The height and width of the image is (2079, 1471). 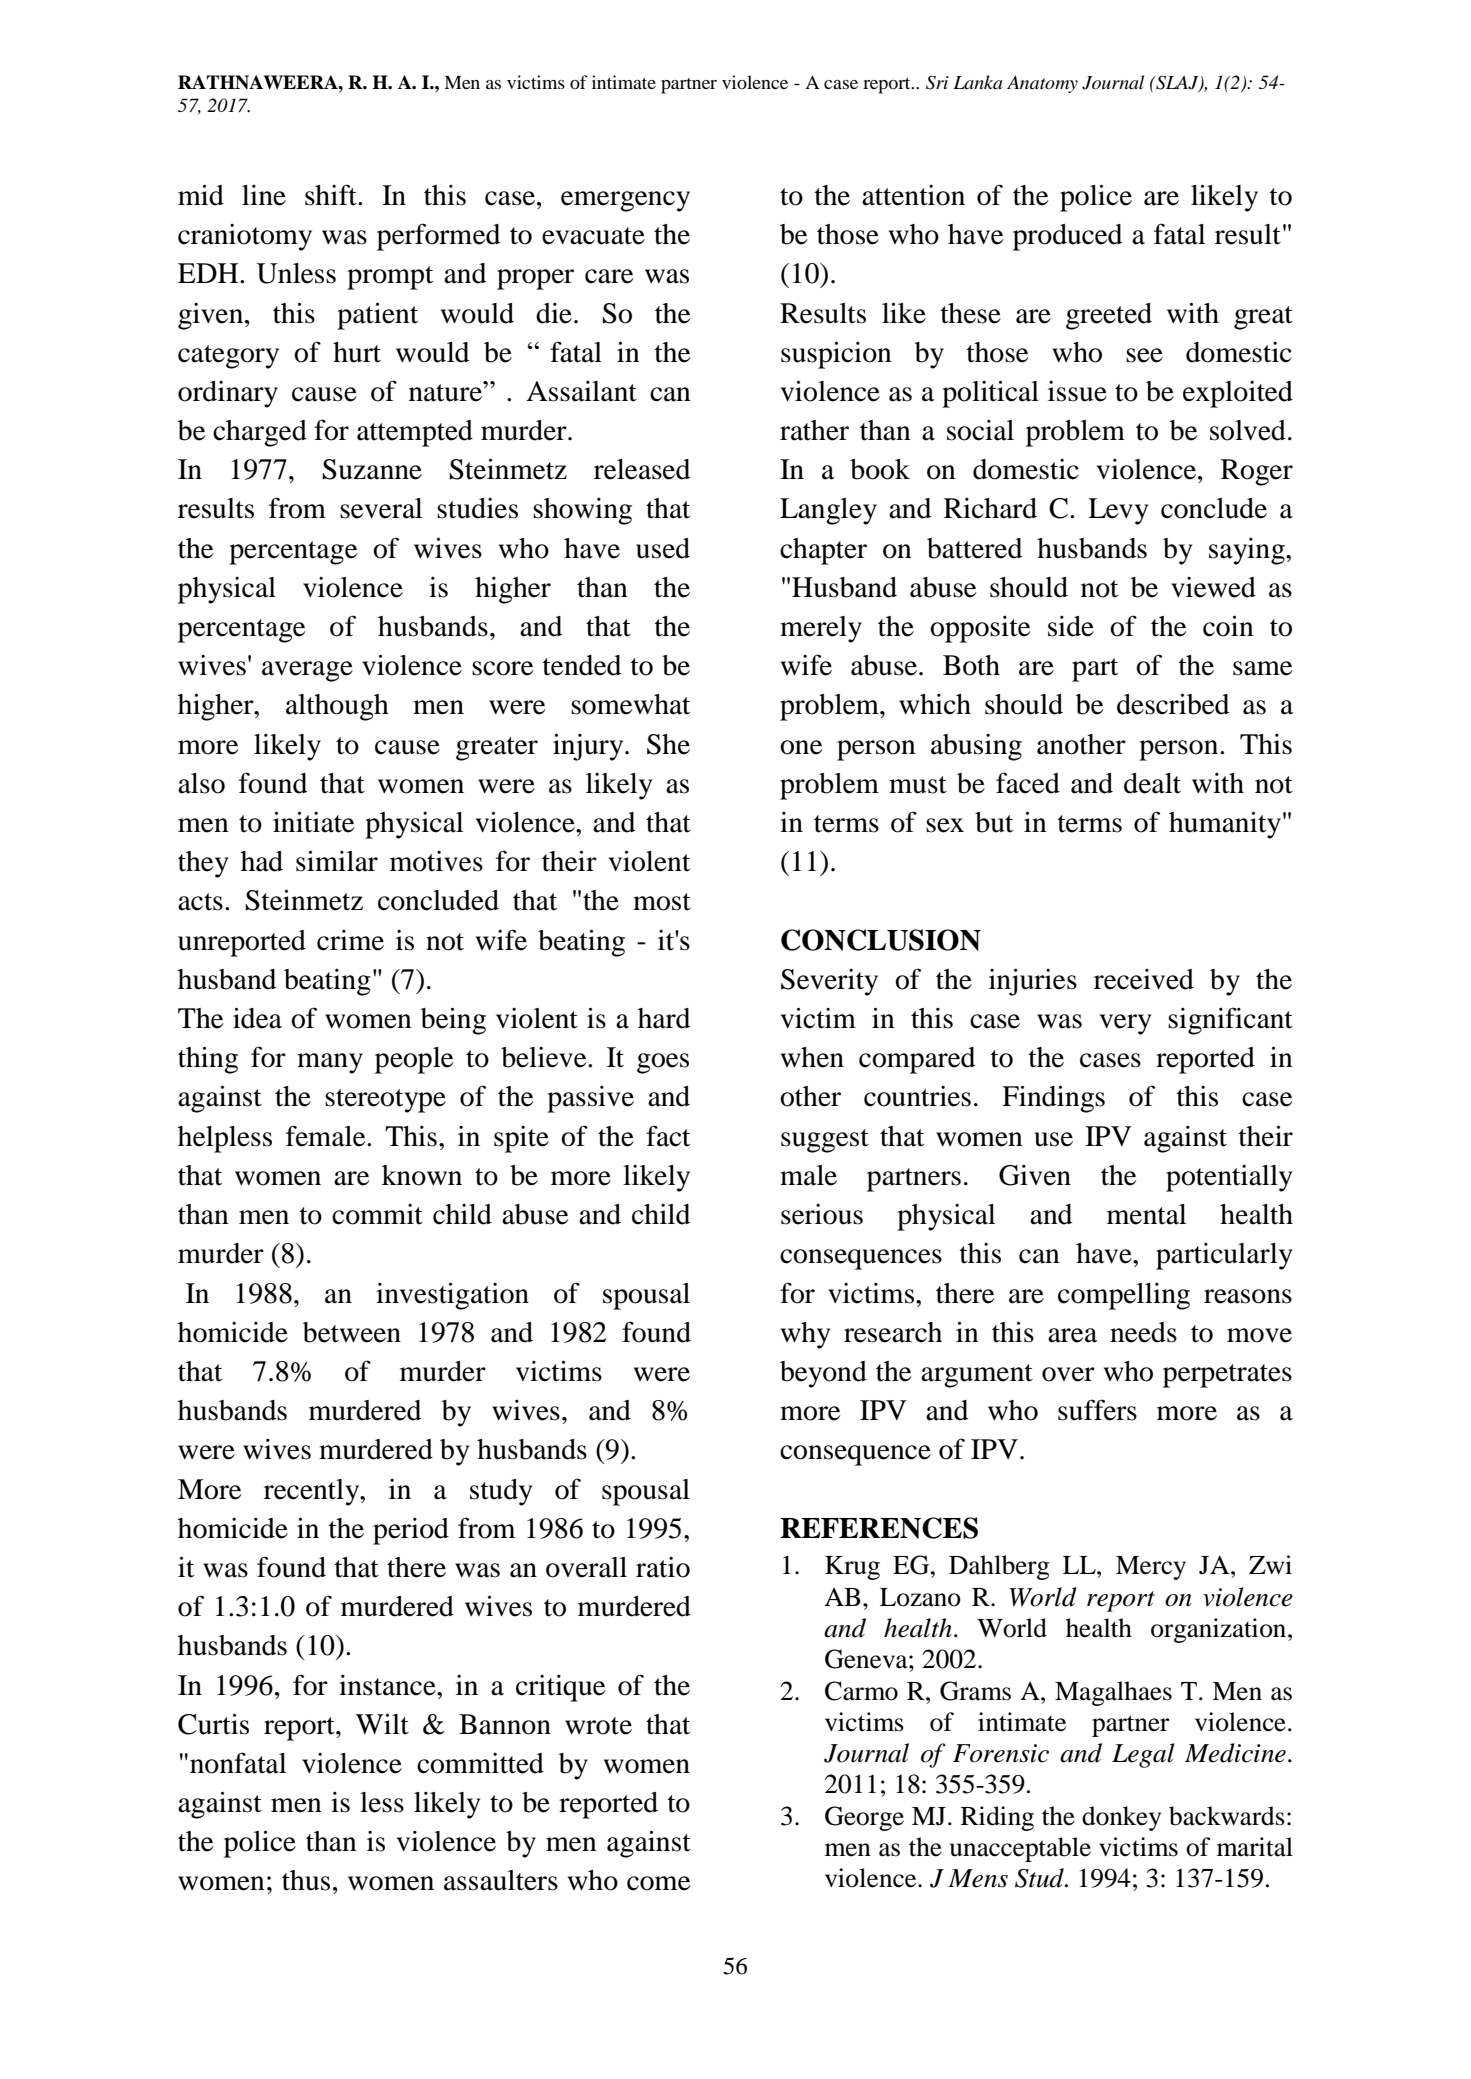 What do you see at coordinates (1152, 783) in the image?
I see `dealt` at bounding box center [1152, 783].
